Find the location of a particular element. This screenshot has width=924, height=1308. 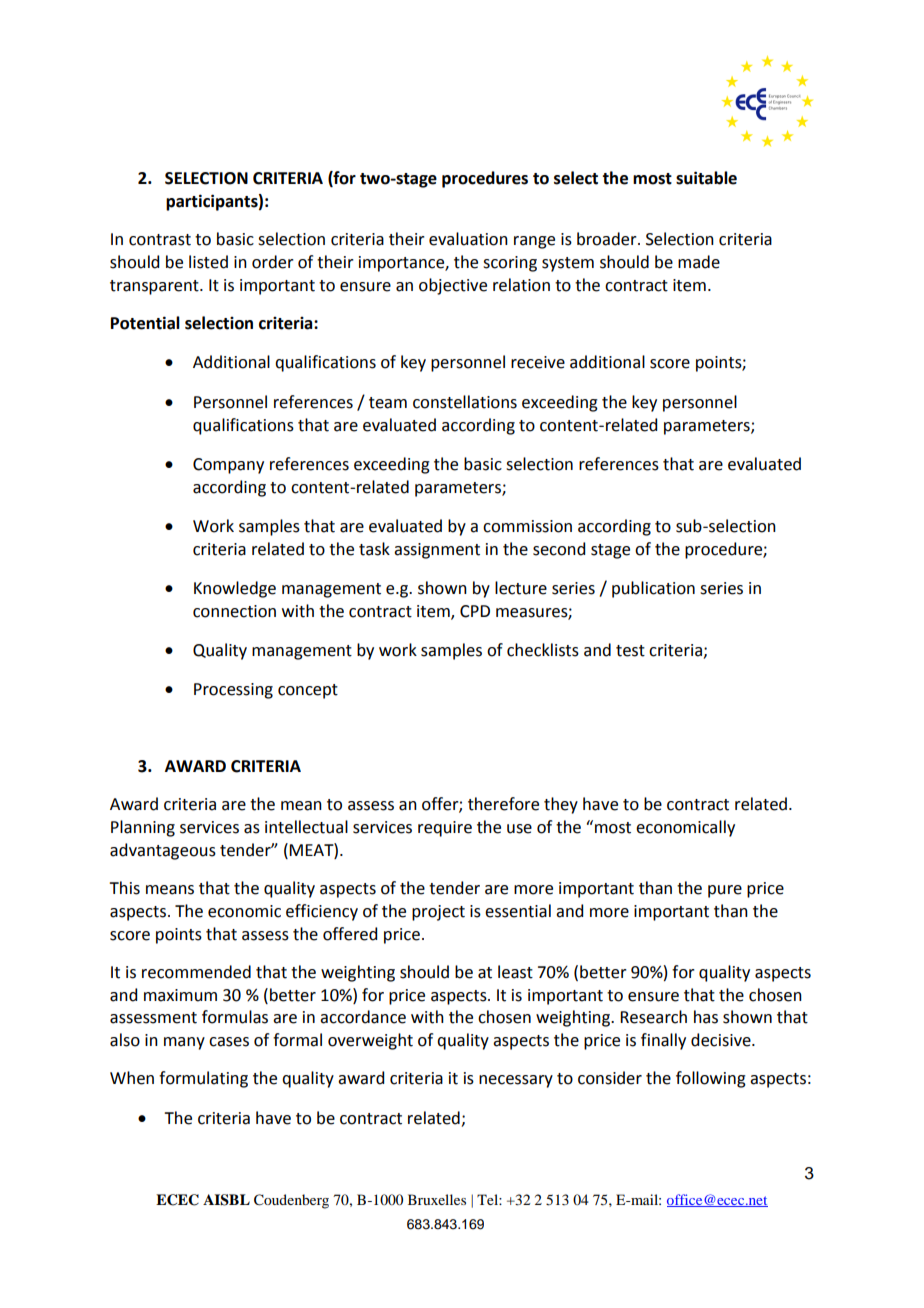

CPD is located at coordinates (475, 611).
